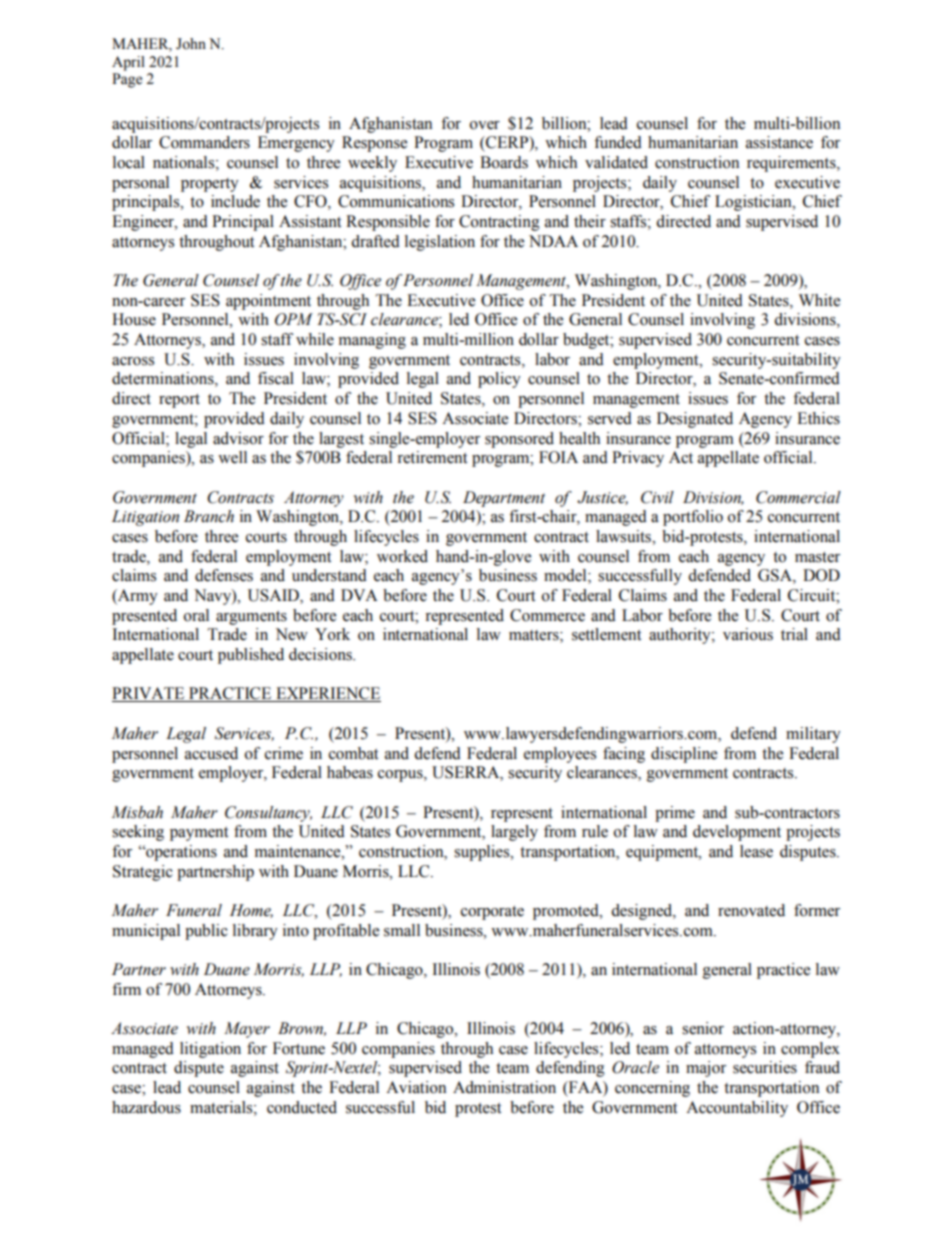 Image resolution: width=952 pixels, height=1233 pixels. I want to click on John, so click(191, 44).
